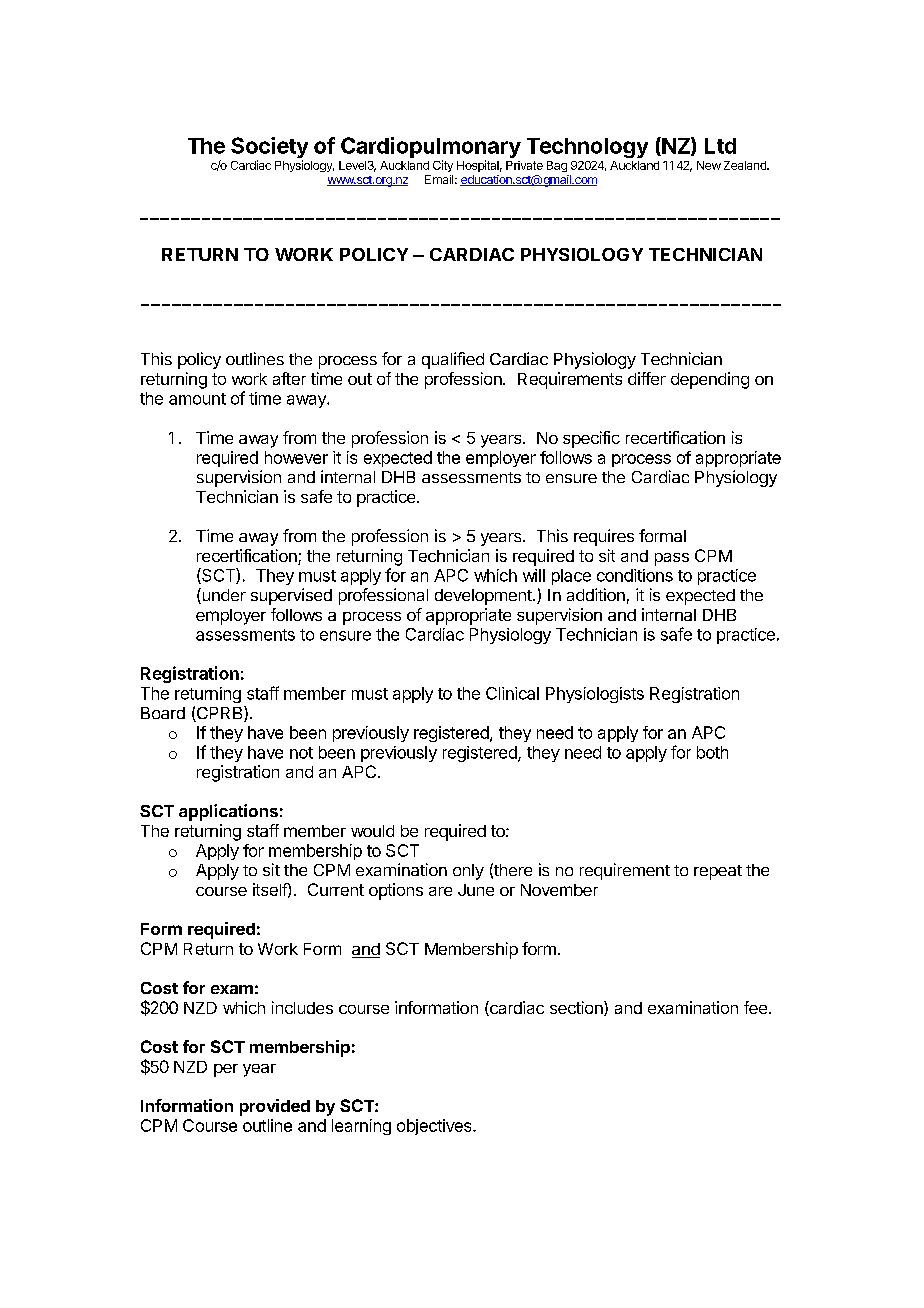 The height and width of the image is (1308, 924). I want to click on applications, so click(228, 812).
